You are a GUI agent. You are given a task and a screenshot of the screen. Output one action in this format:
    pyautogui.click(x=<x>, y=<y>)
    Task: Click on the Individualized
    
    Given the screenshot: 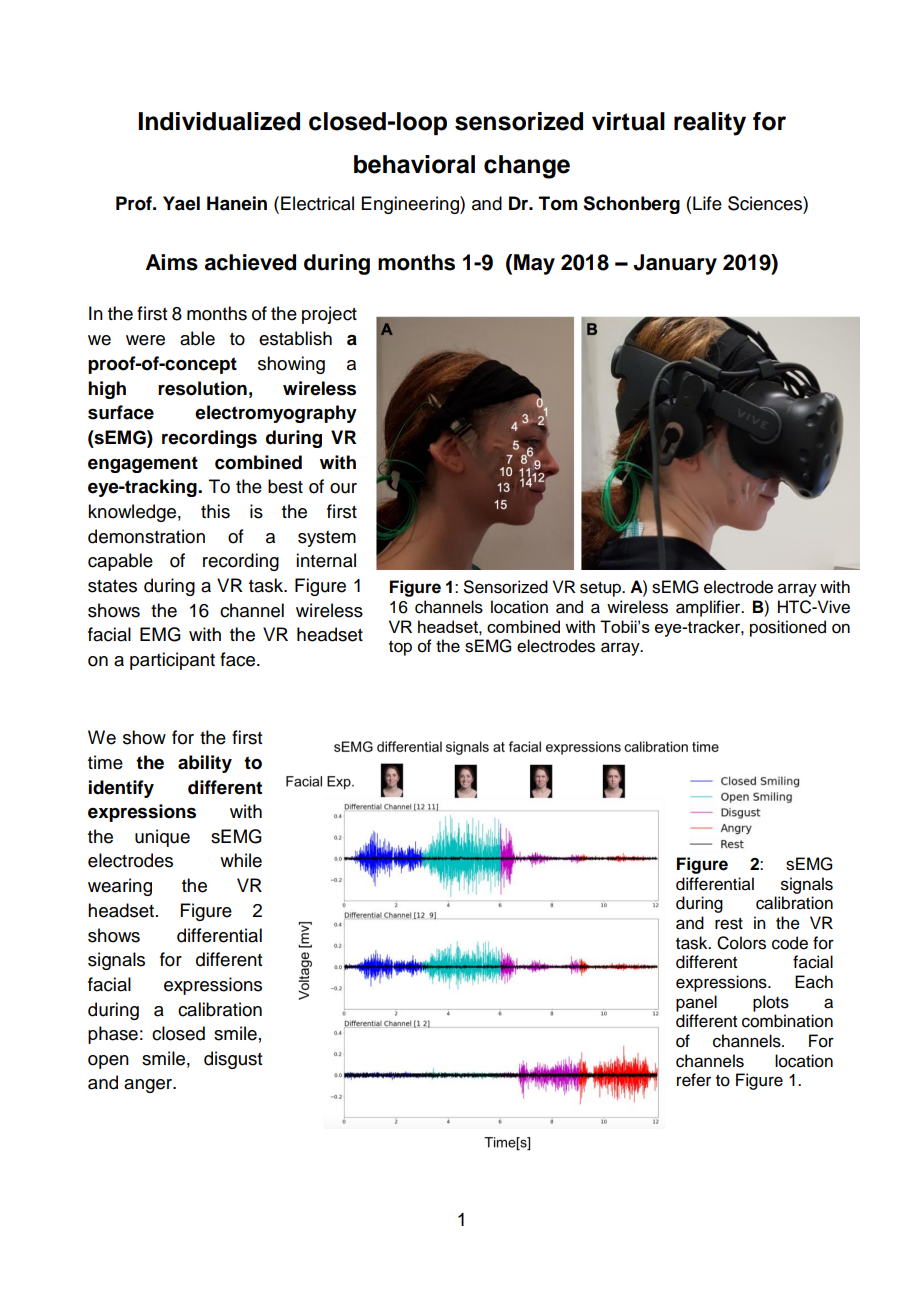 What is the action you would take?
    pyautogui.click(x=219, y=121)
